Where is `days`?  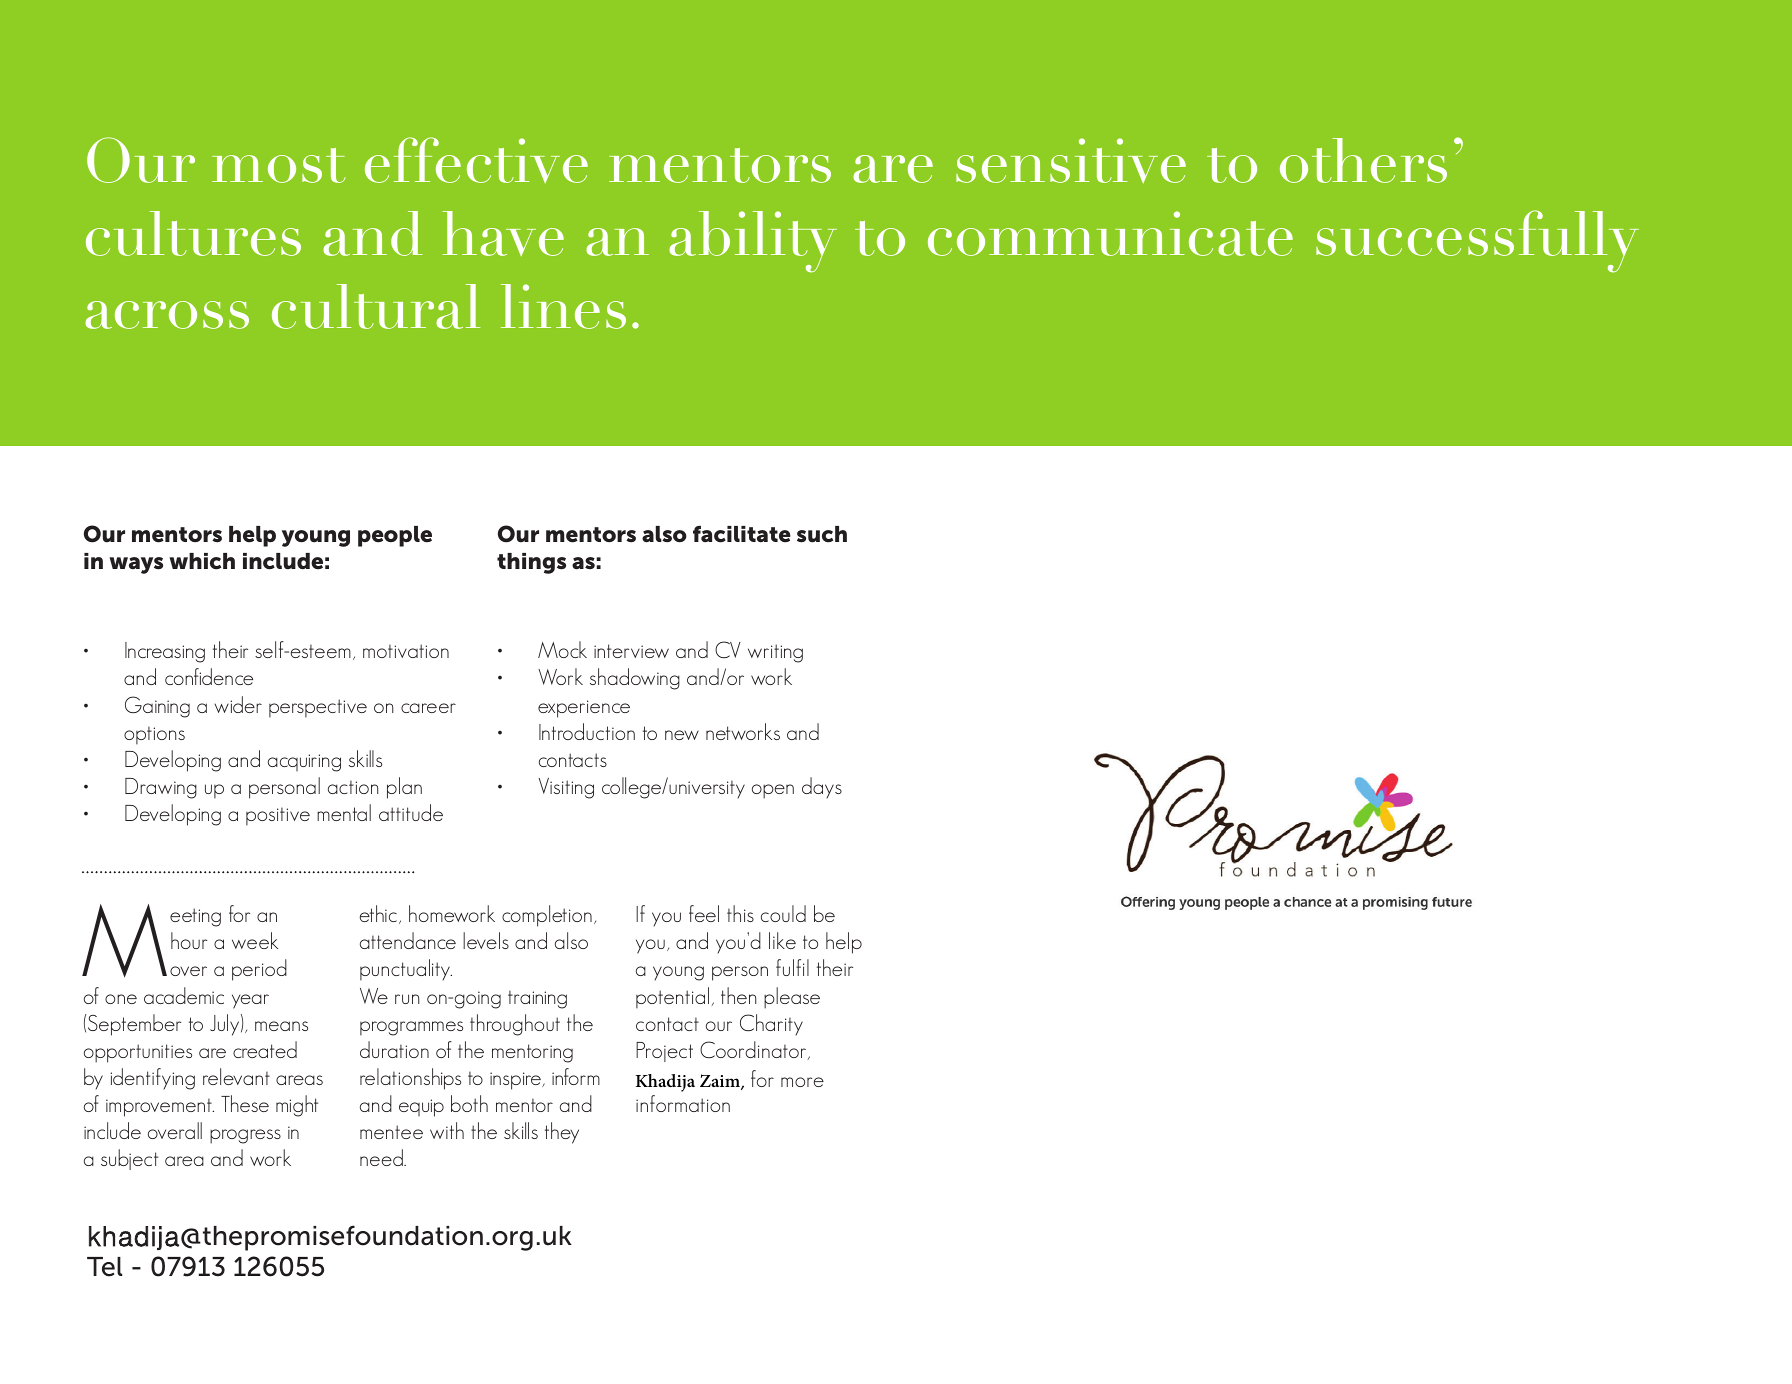 days is located at coordinates (822, 787).
